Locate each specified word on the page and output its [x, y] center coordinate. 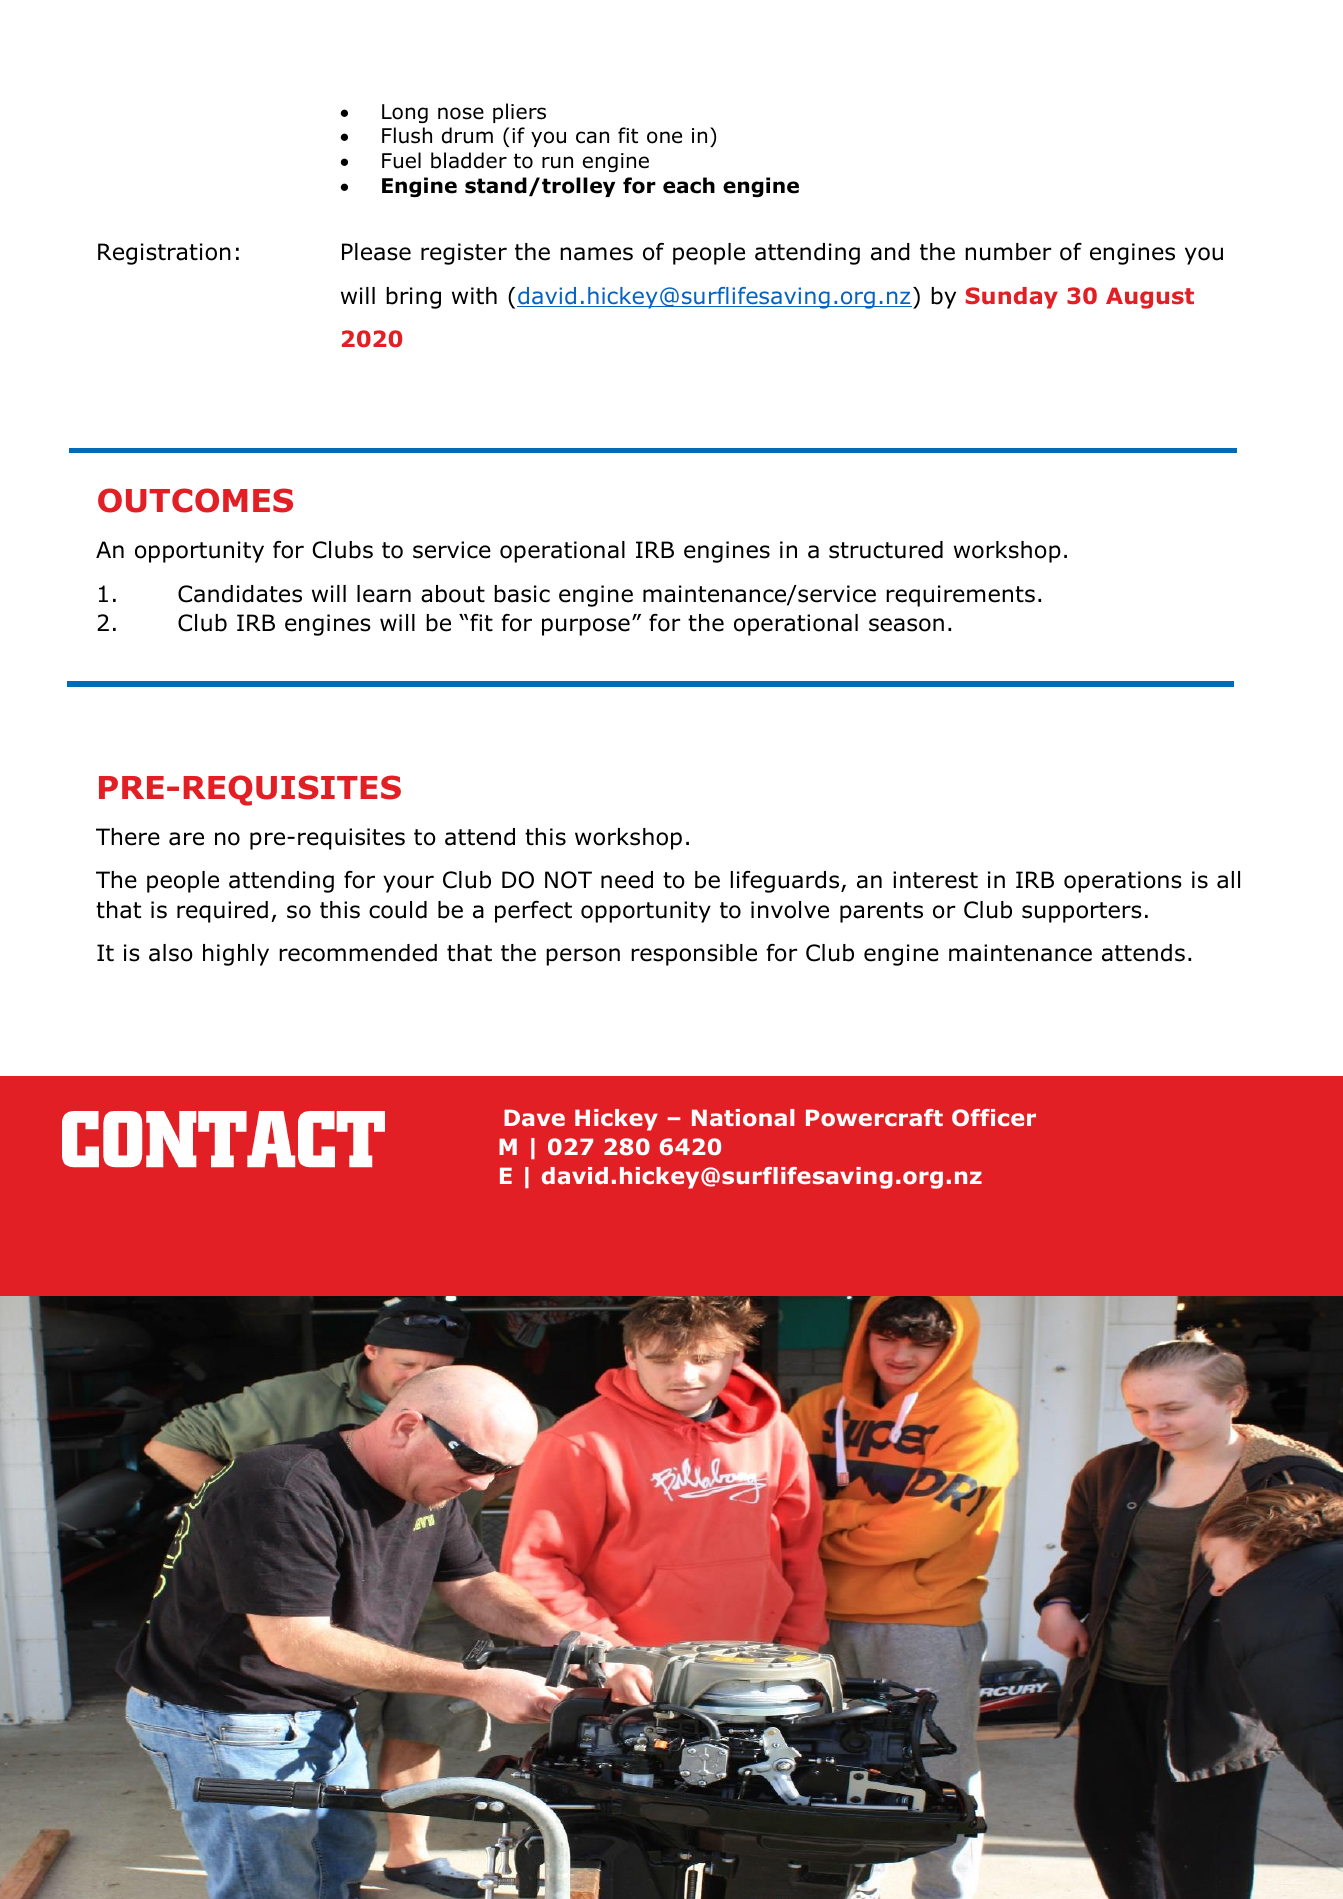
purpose [586, 627]
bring [413, 298]
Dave [534, 1117]
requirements [960, 596]
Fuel [401, 160]
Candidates [240, 594]
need [627, 880]
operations [1123, 882]
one [664, 137]
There [128, 837]
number [1008, 252]
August [1150, 298]
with [474, 296]
